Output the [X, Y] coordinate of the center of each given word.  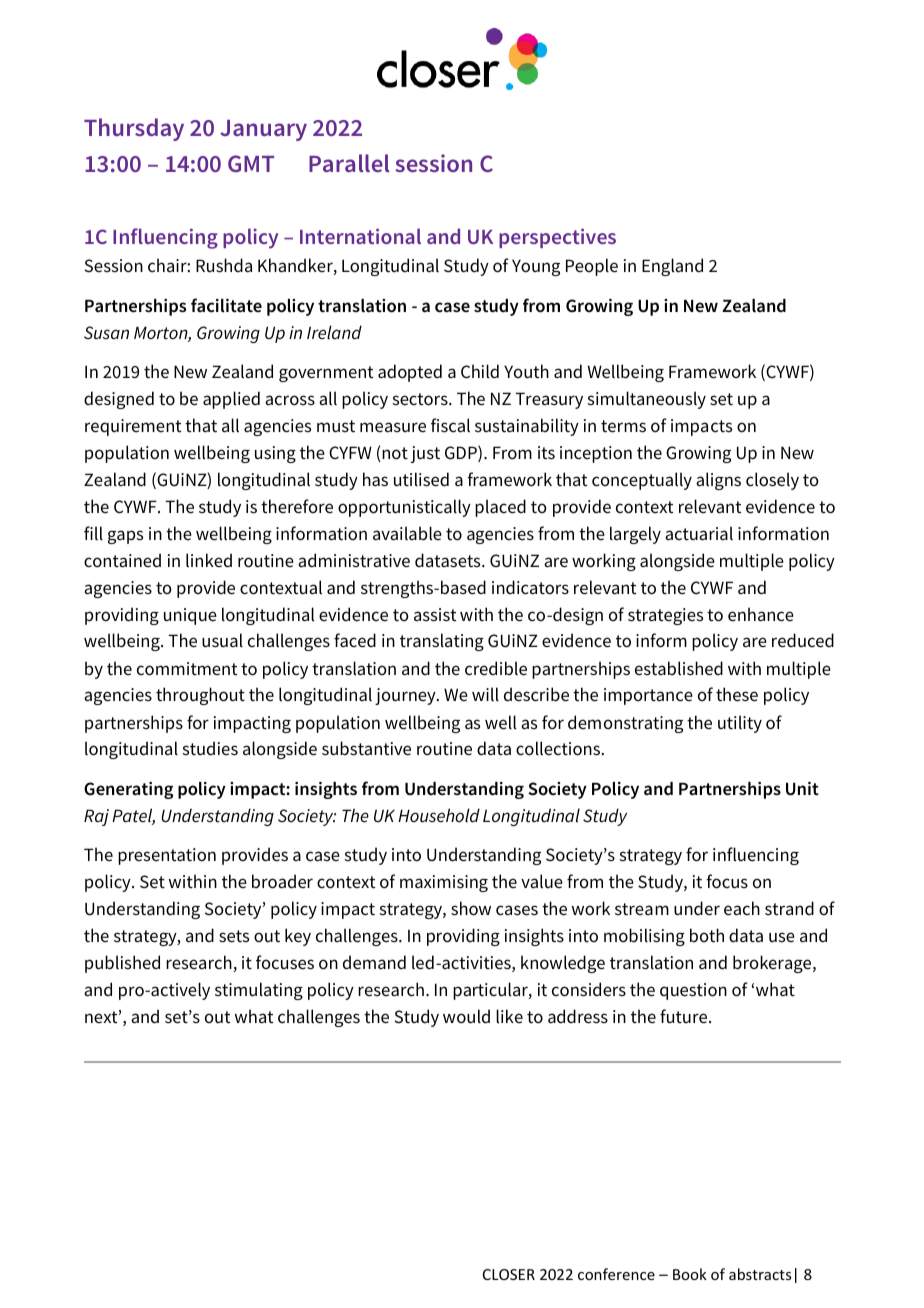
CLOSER [509, 1274]
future [685, 1016]
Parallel [349, 163]
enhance [761, 614]
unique [190, 616]
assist [435, 615]
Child [480, 371]
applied [231, 400]
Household [439, 815]
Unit [802, 789]
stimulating [259, 991]
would [466, 1016]
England [672, 267]
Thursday [134, 129]
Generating [128, 790]
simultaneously [647, 400]
